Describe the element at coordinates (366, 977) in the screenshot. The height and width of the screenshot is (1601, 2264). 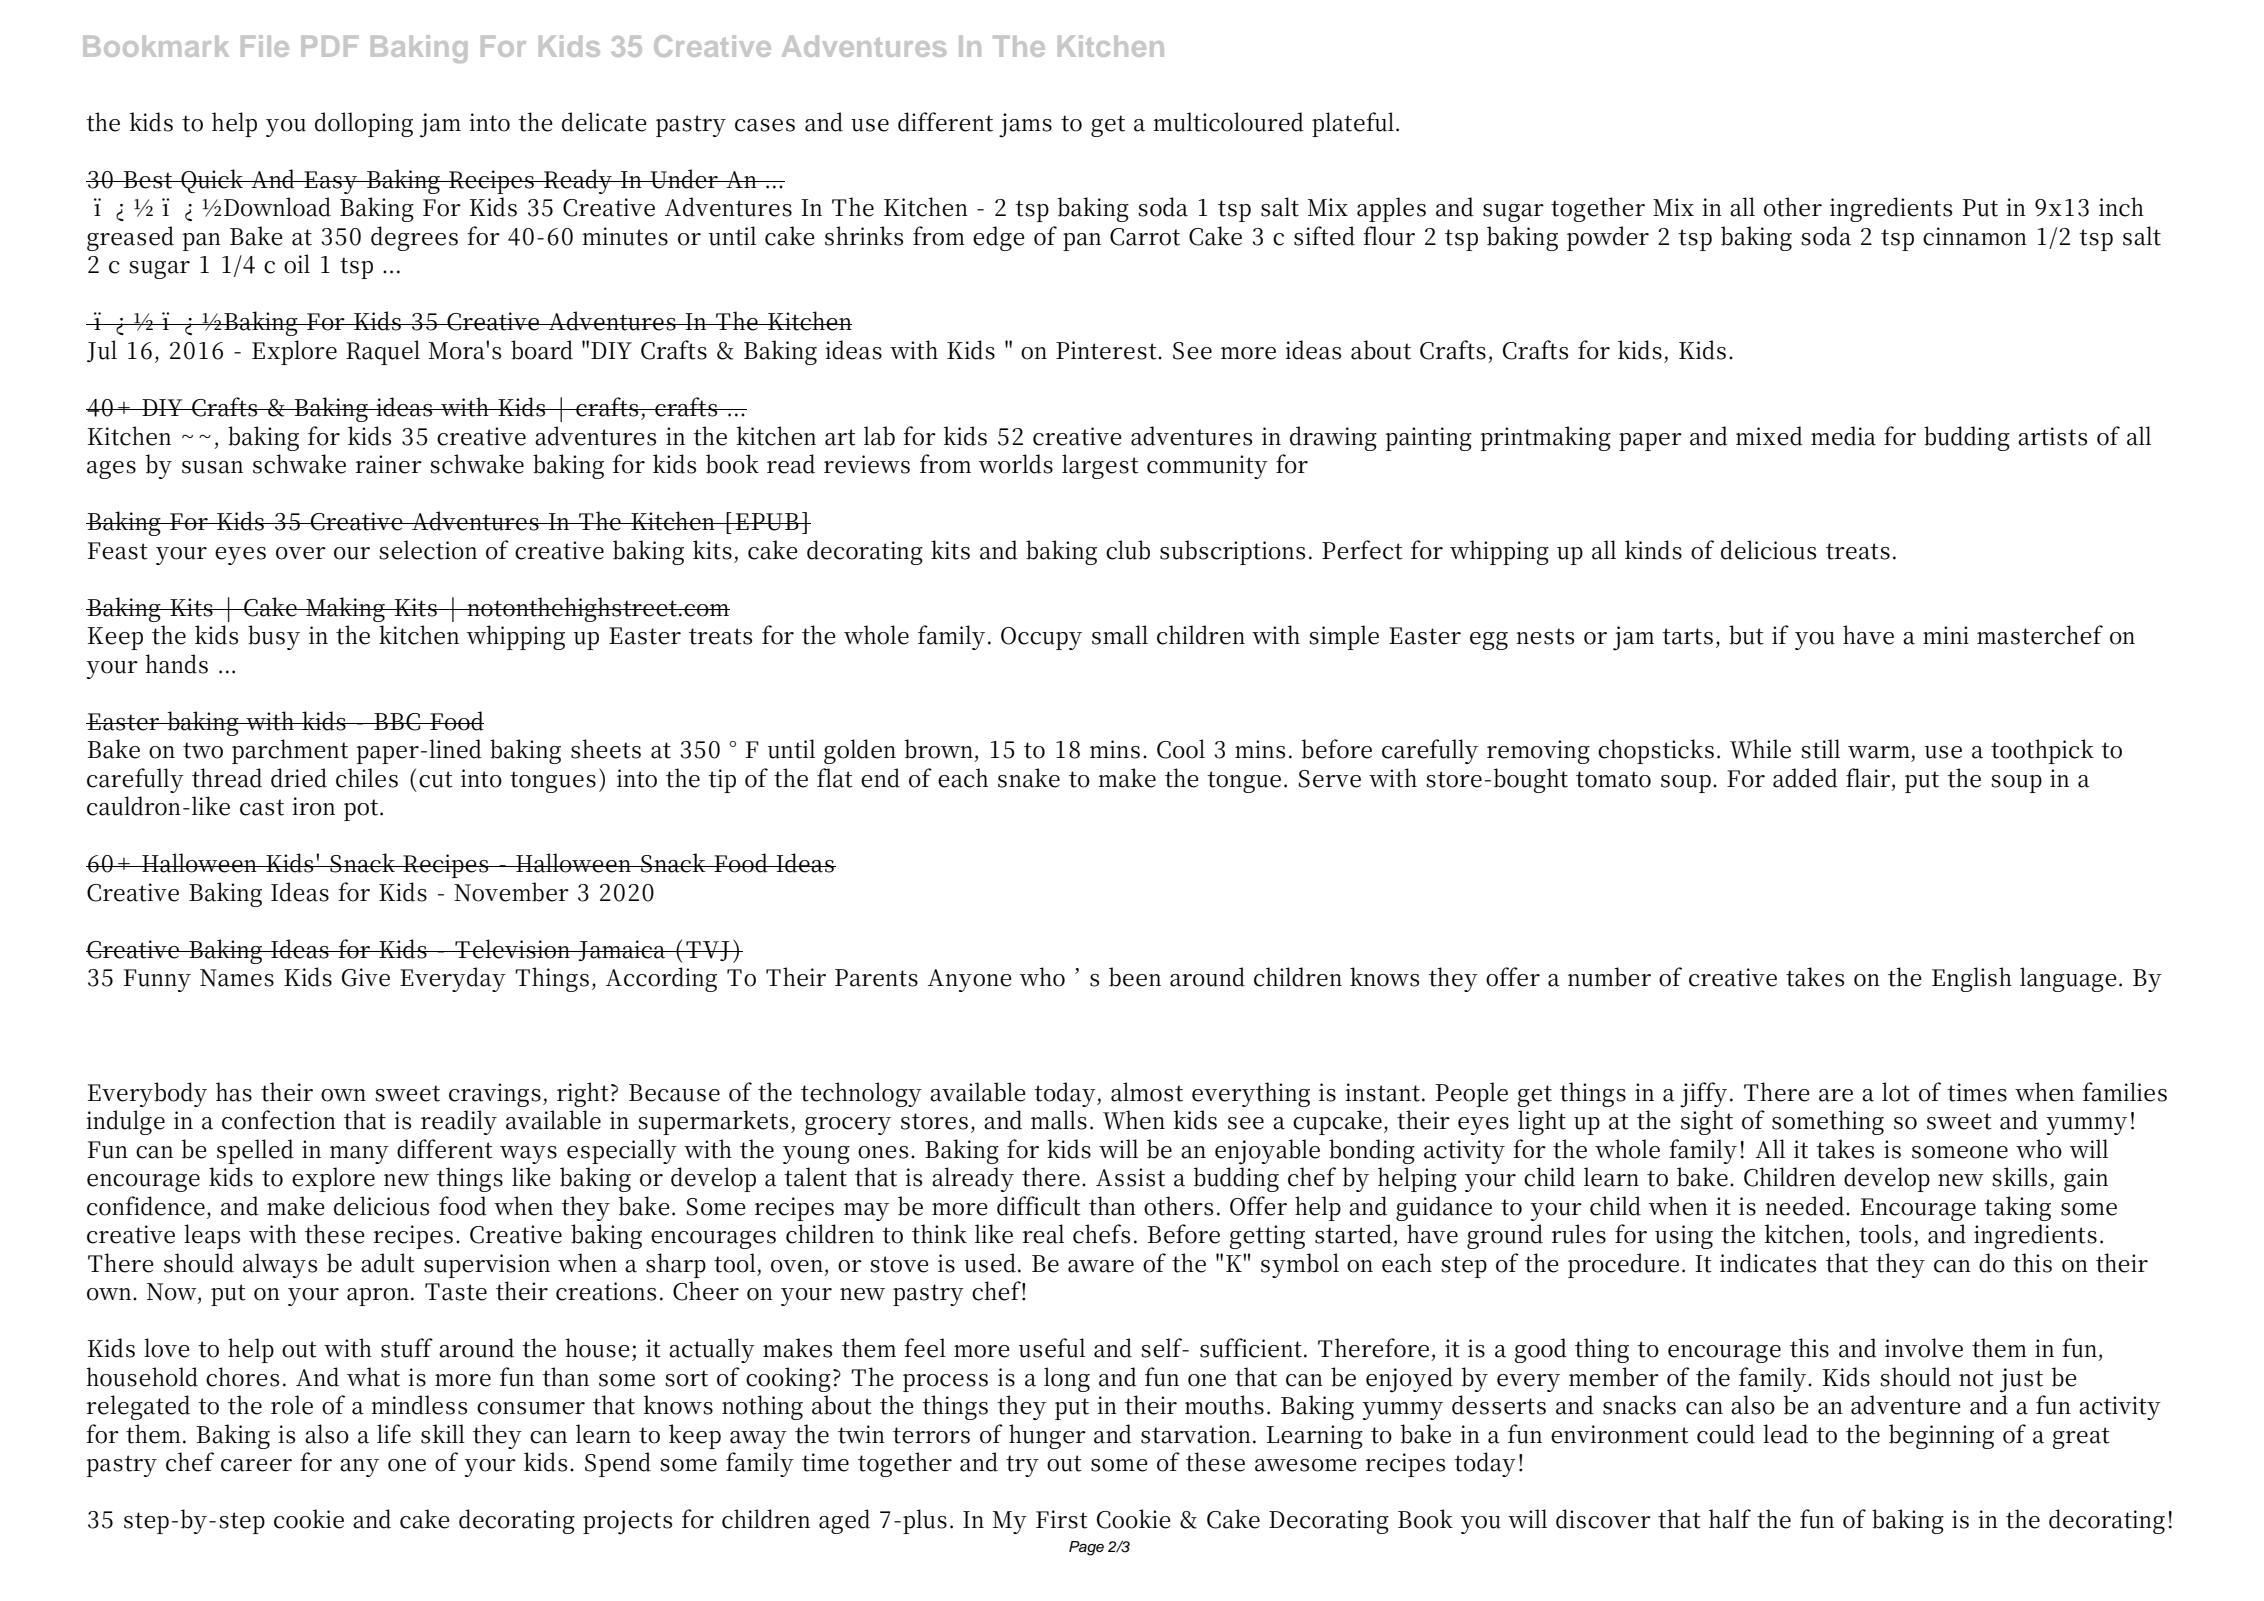
I see `Give` at that location.
